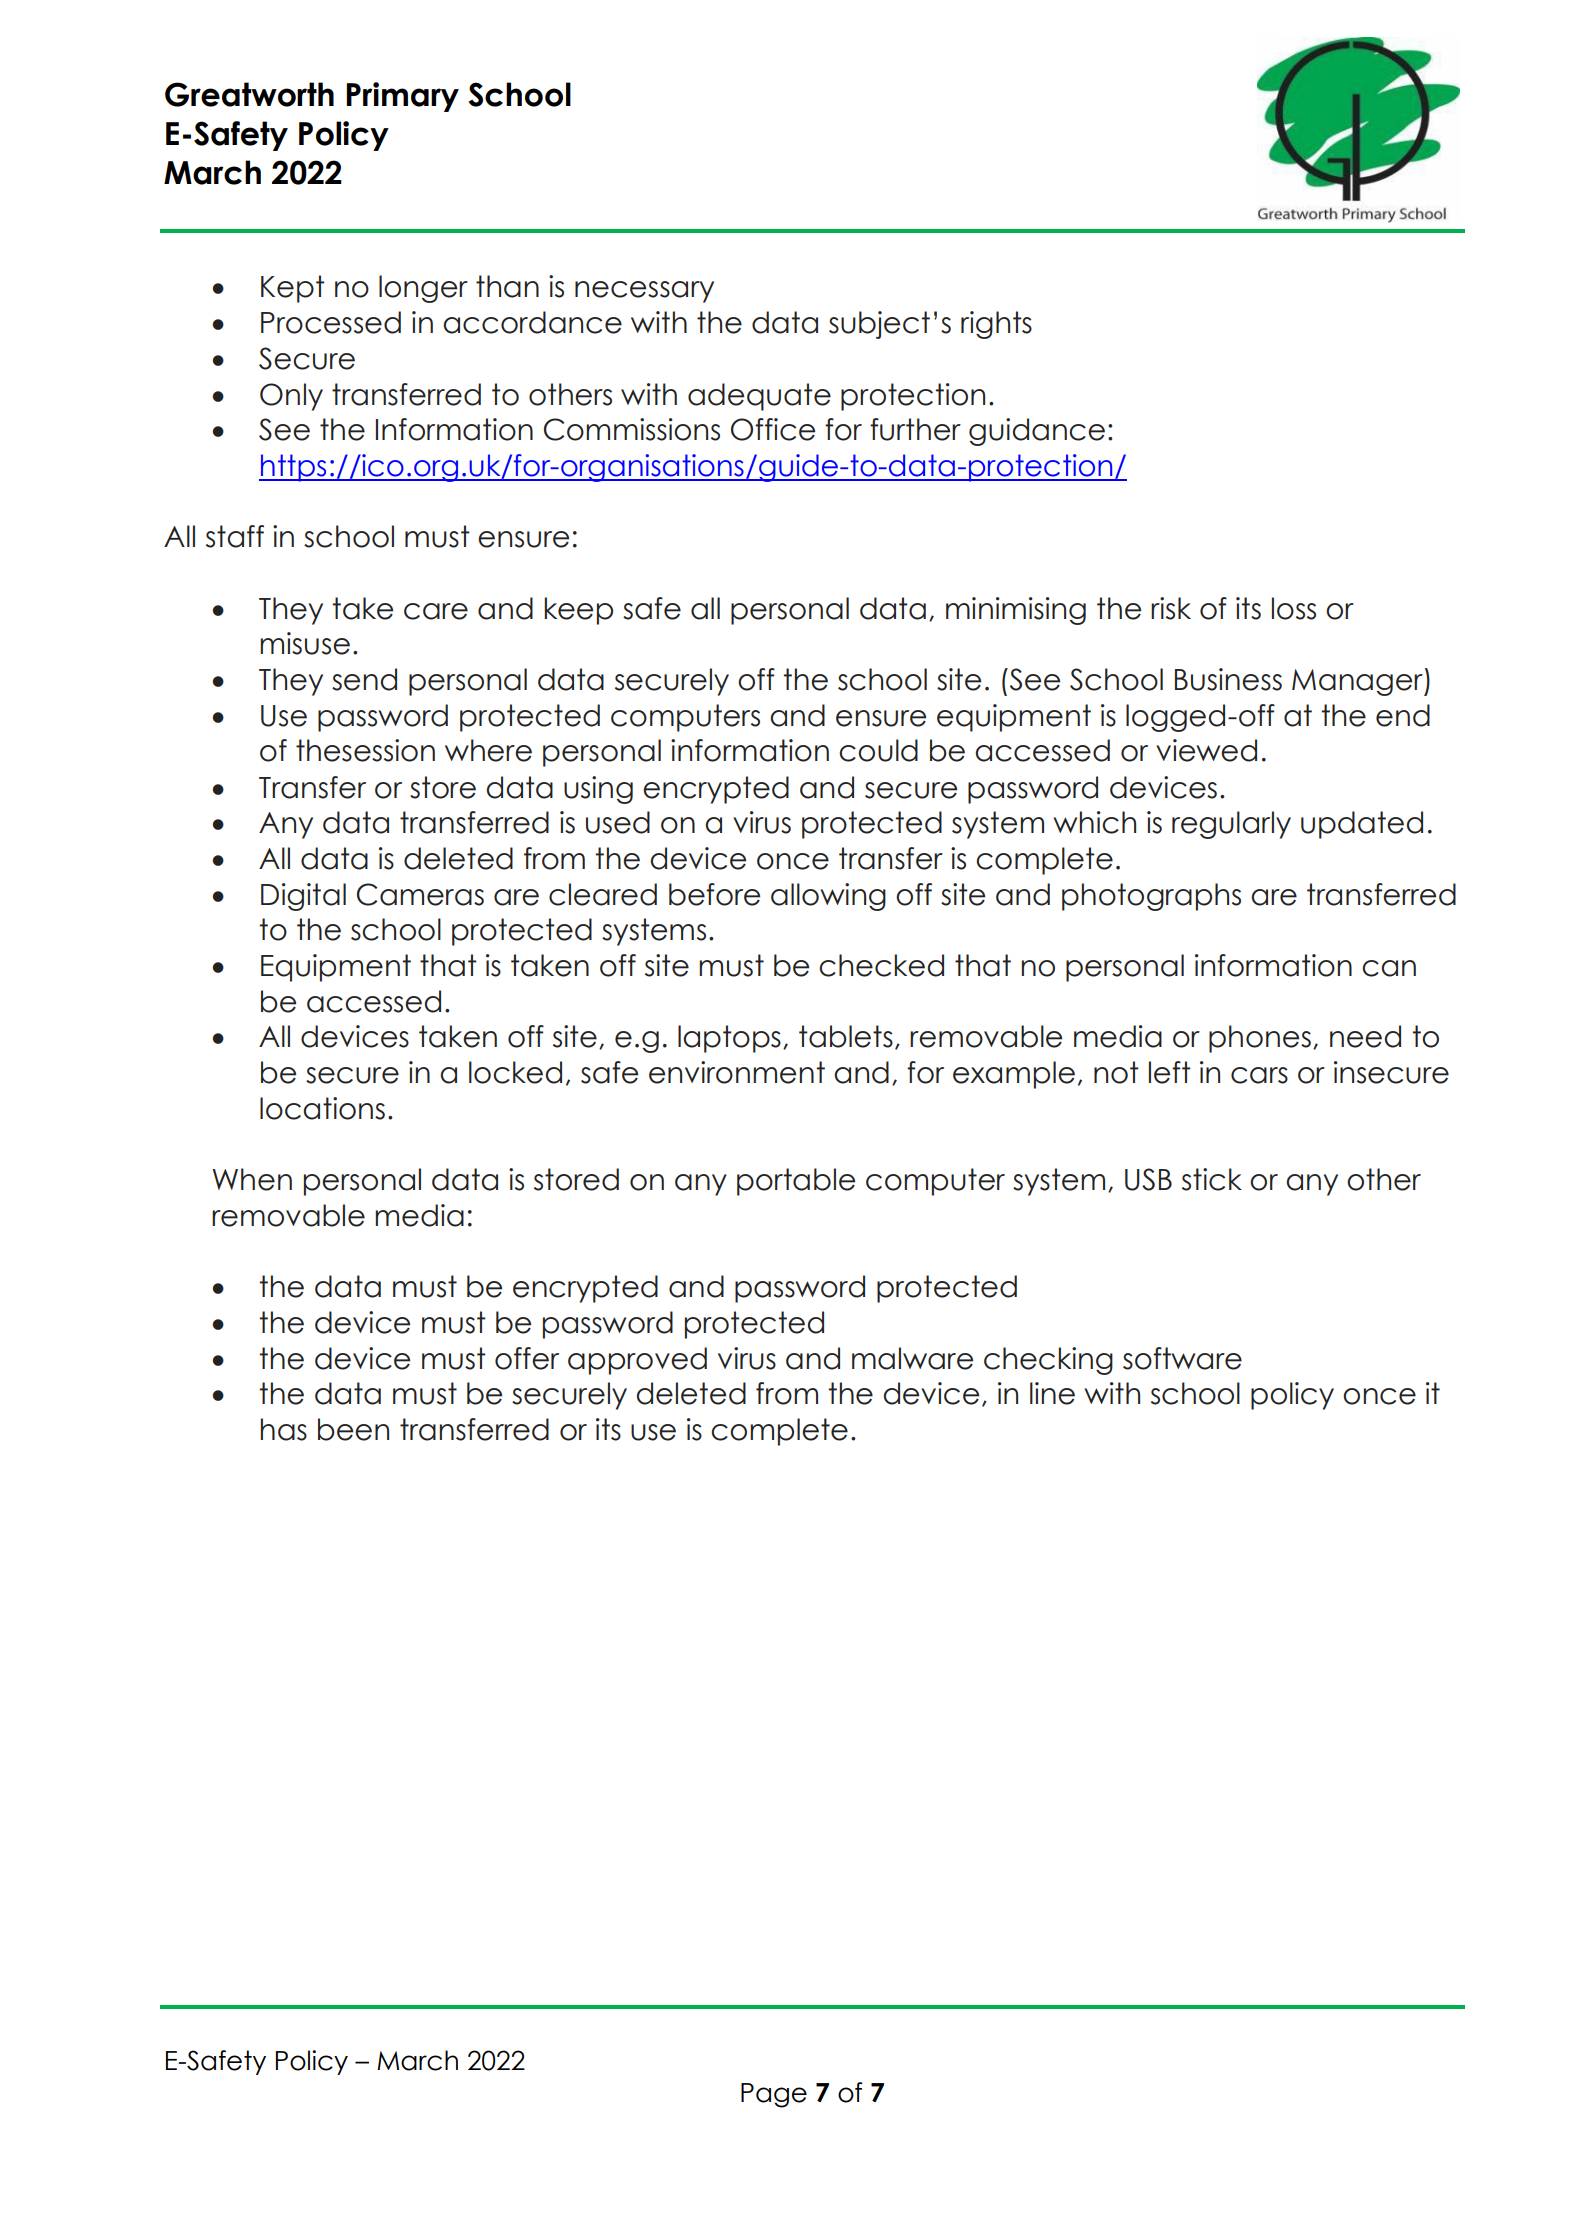 This screenshot has width=1574, height=2226. Describe the element at coordinates (364, 679) in the screenshot. I see `send` at that location.
